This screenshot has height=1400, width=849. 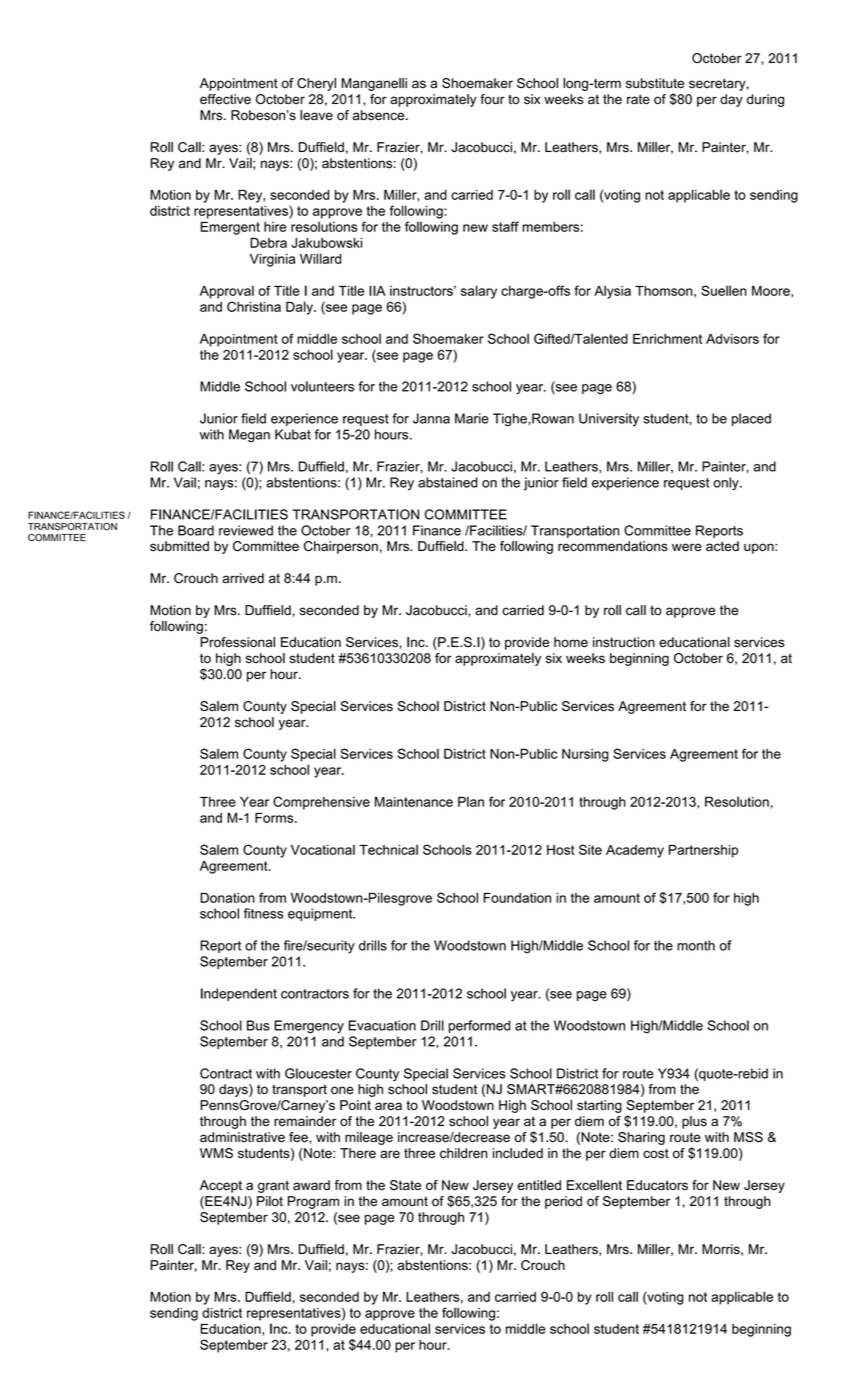 What do you see at coordinates (273, 1186) in the screenshot?
I see `grant` at bounding box center [273, 1186].
